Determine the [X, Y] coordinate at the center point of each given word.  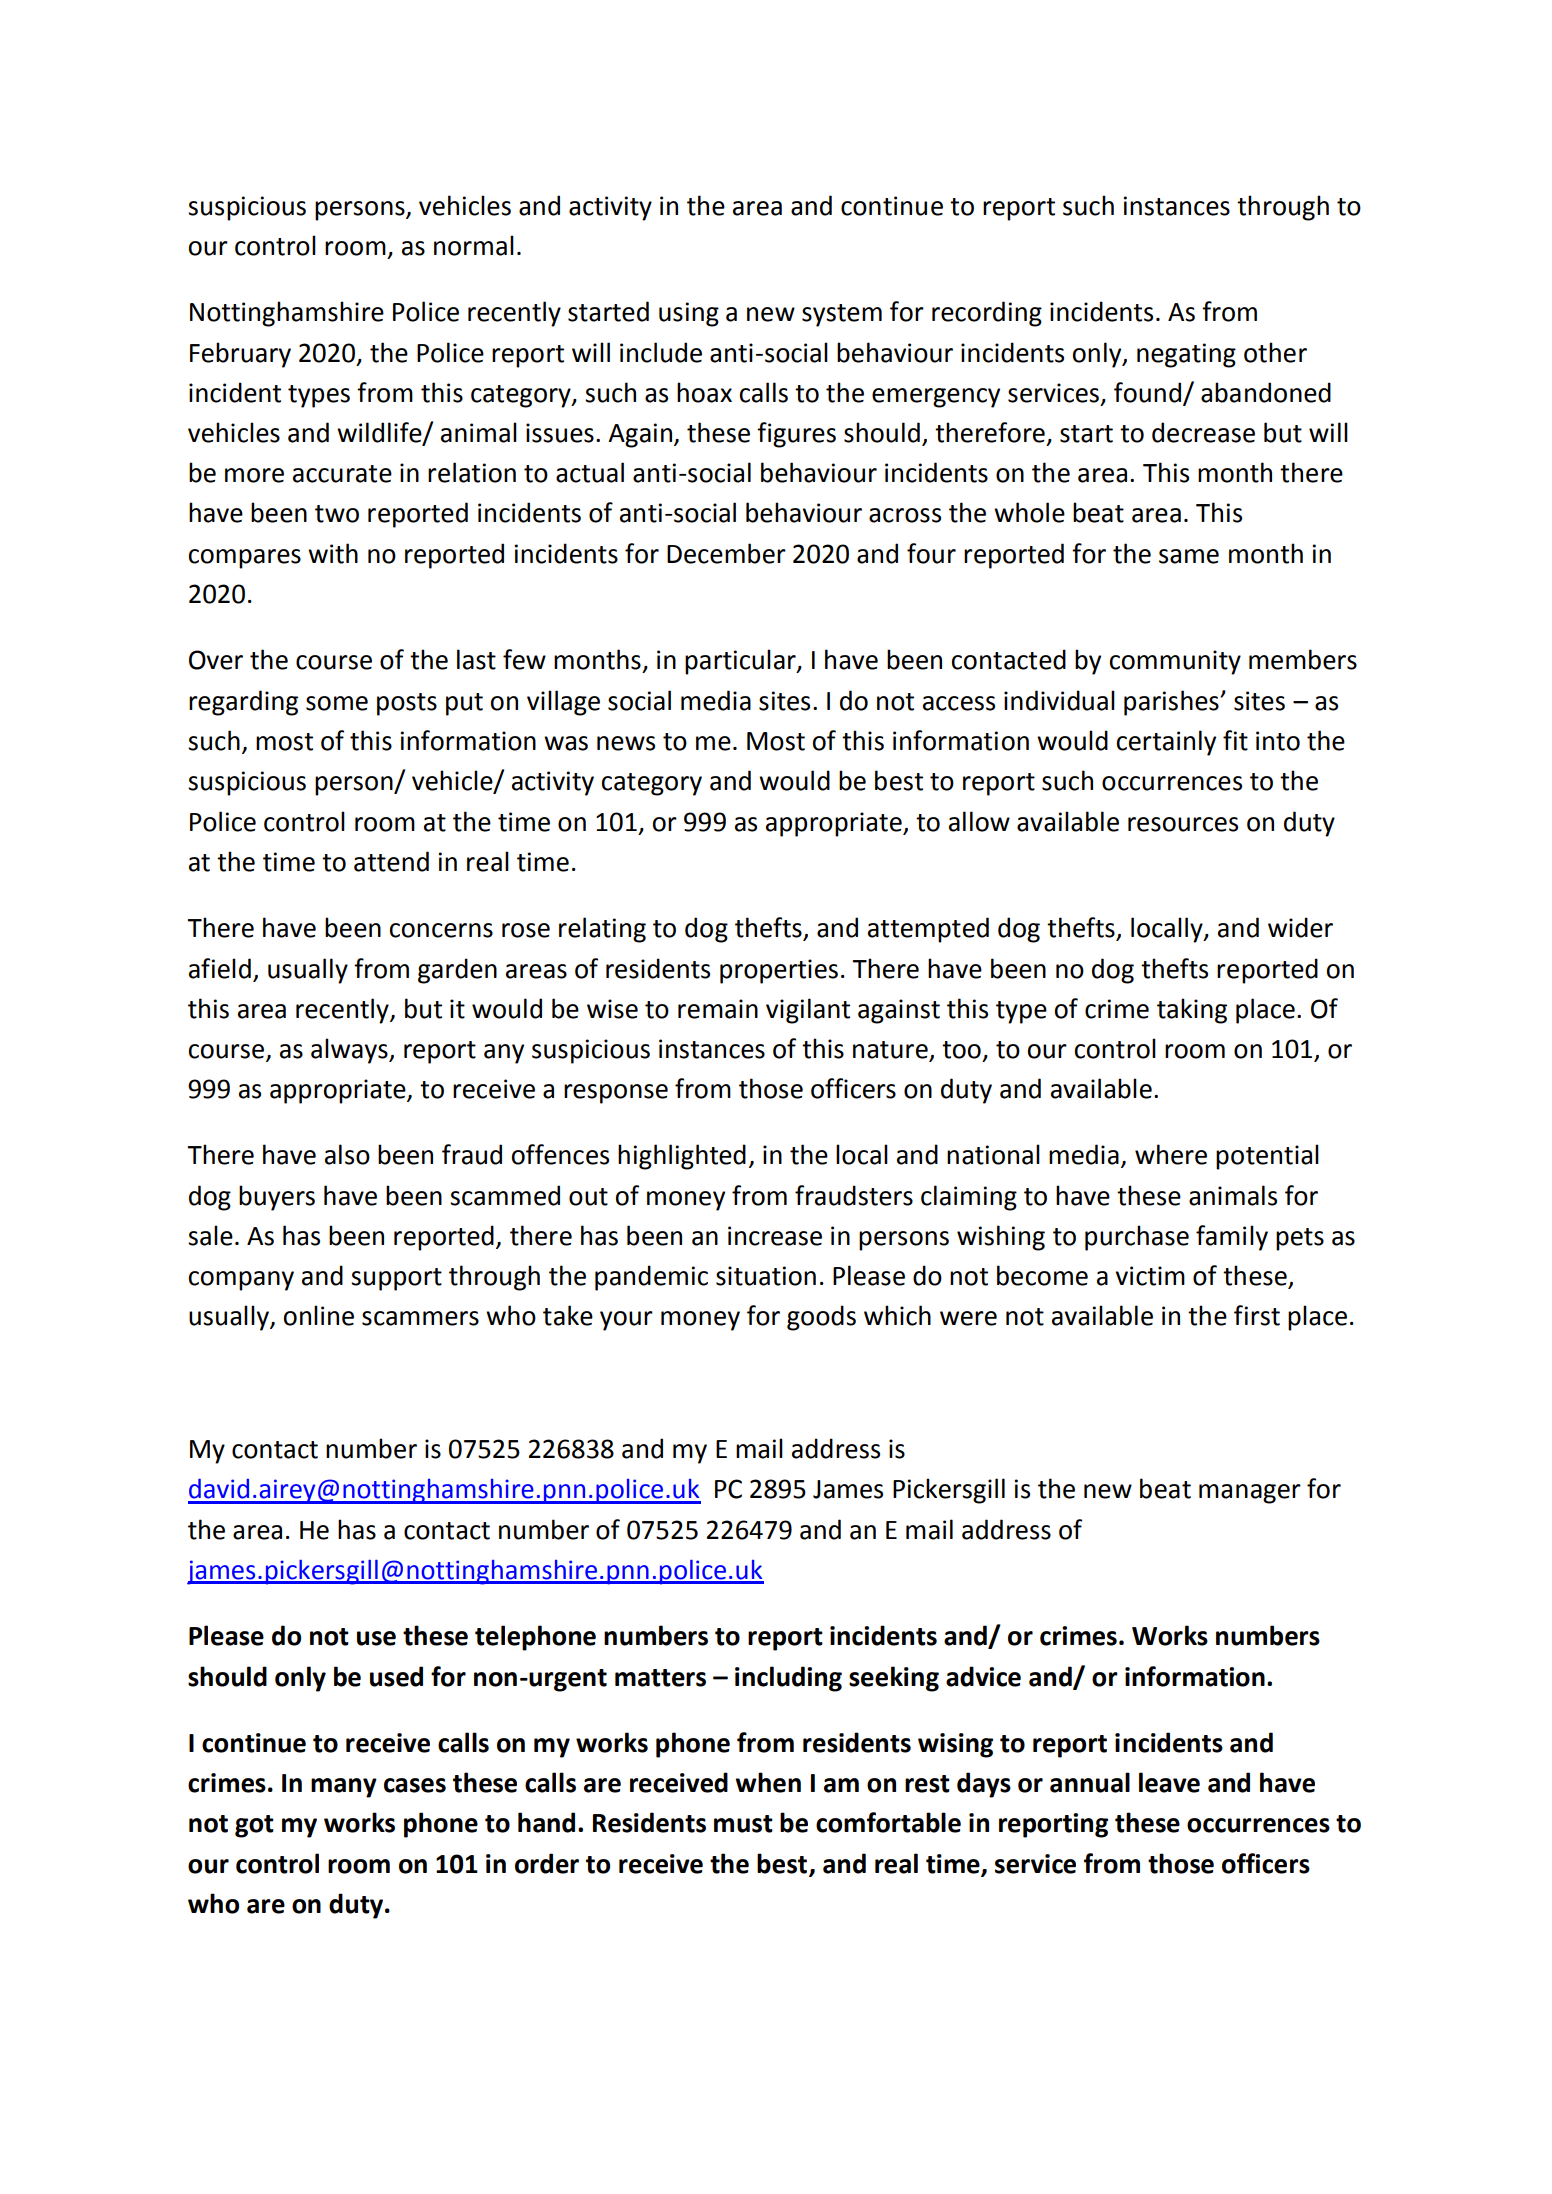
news [626, 743]
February [240, 355]
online [319, 1315]
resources [1183, 824]
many [344, 1788]
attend [391, 861]
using [689, 314]
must [743, 1824]
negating [1186, 355]
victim [1150, 1276]
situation [766, 1276]
